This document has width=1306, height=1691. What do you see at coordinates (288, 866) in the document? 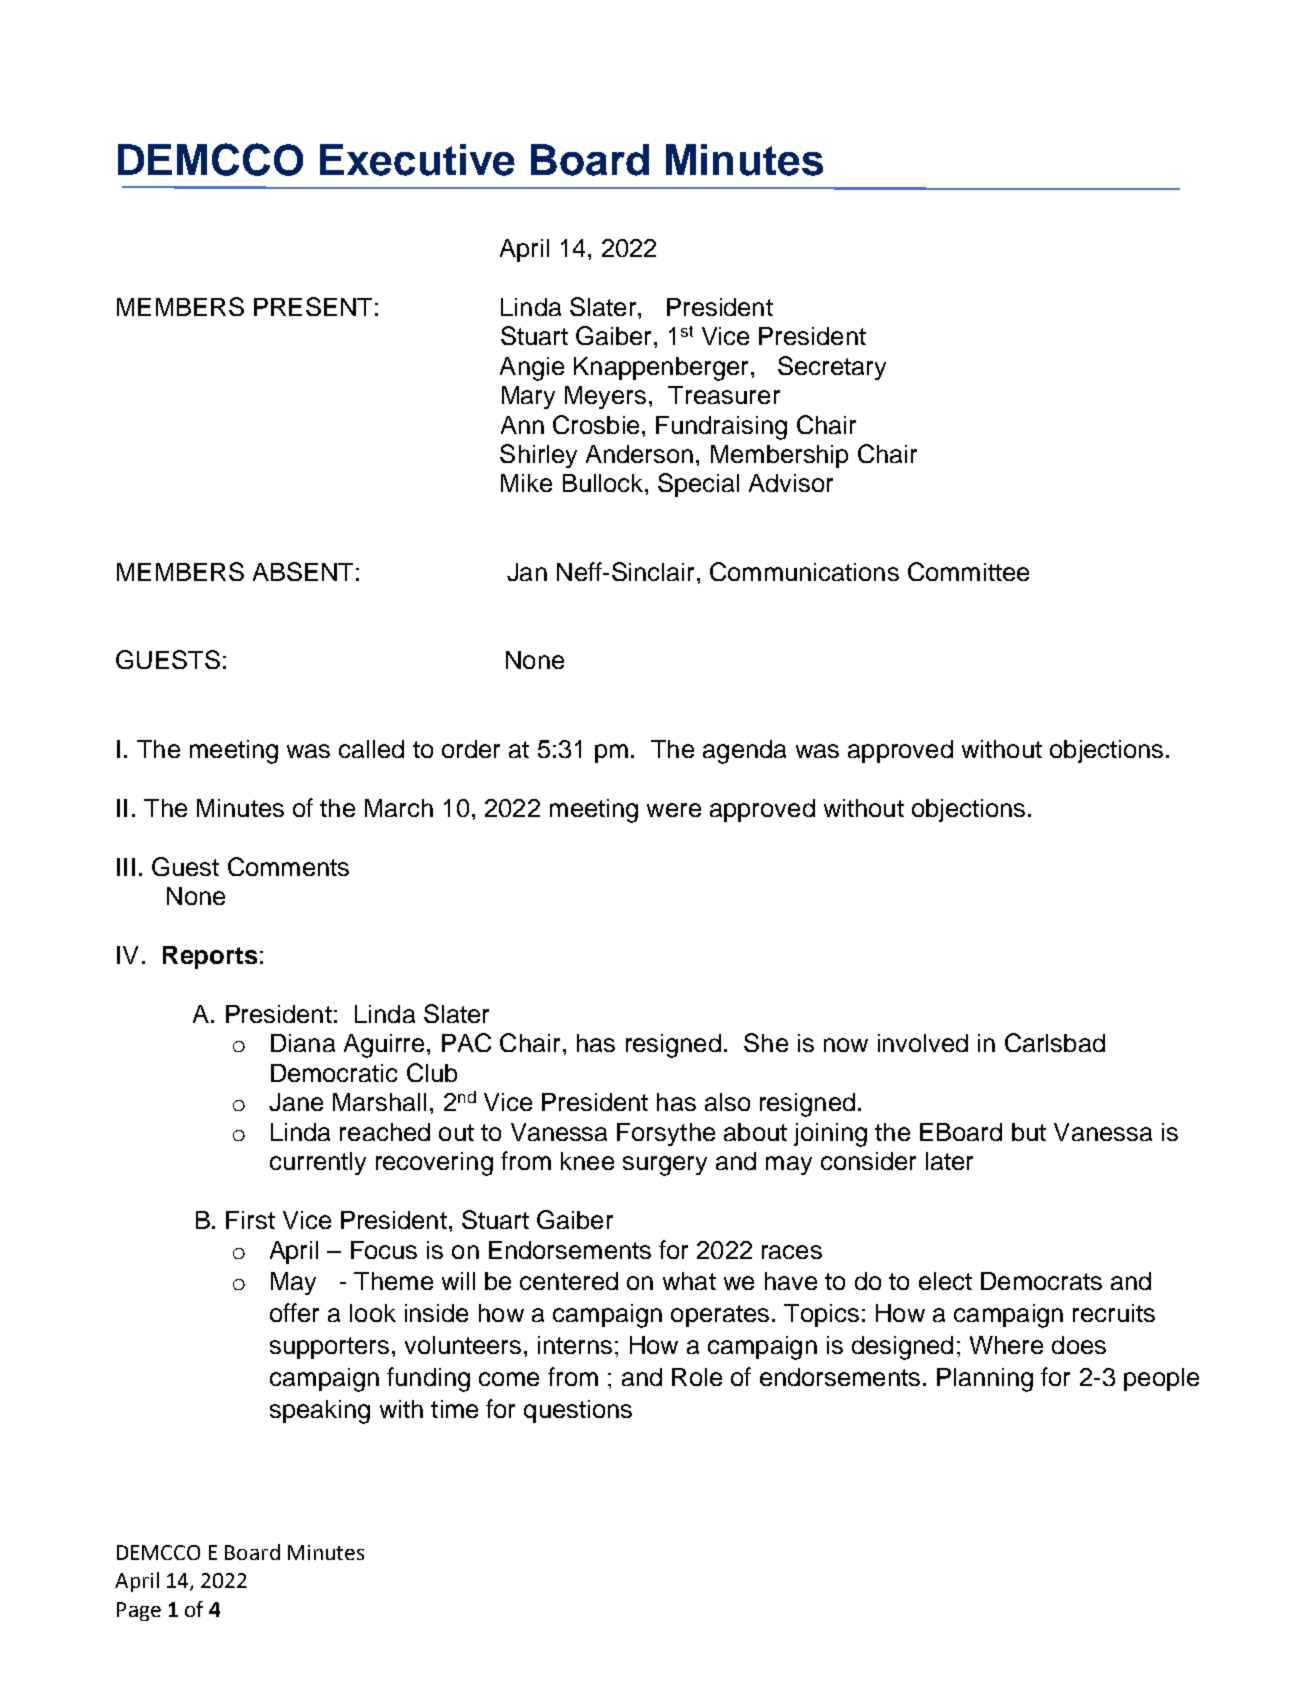
I see `Comments` at bounding box center [288, 866].
